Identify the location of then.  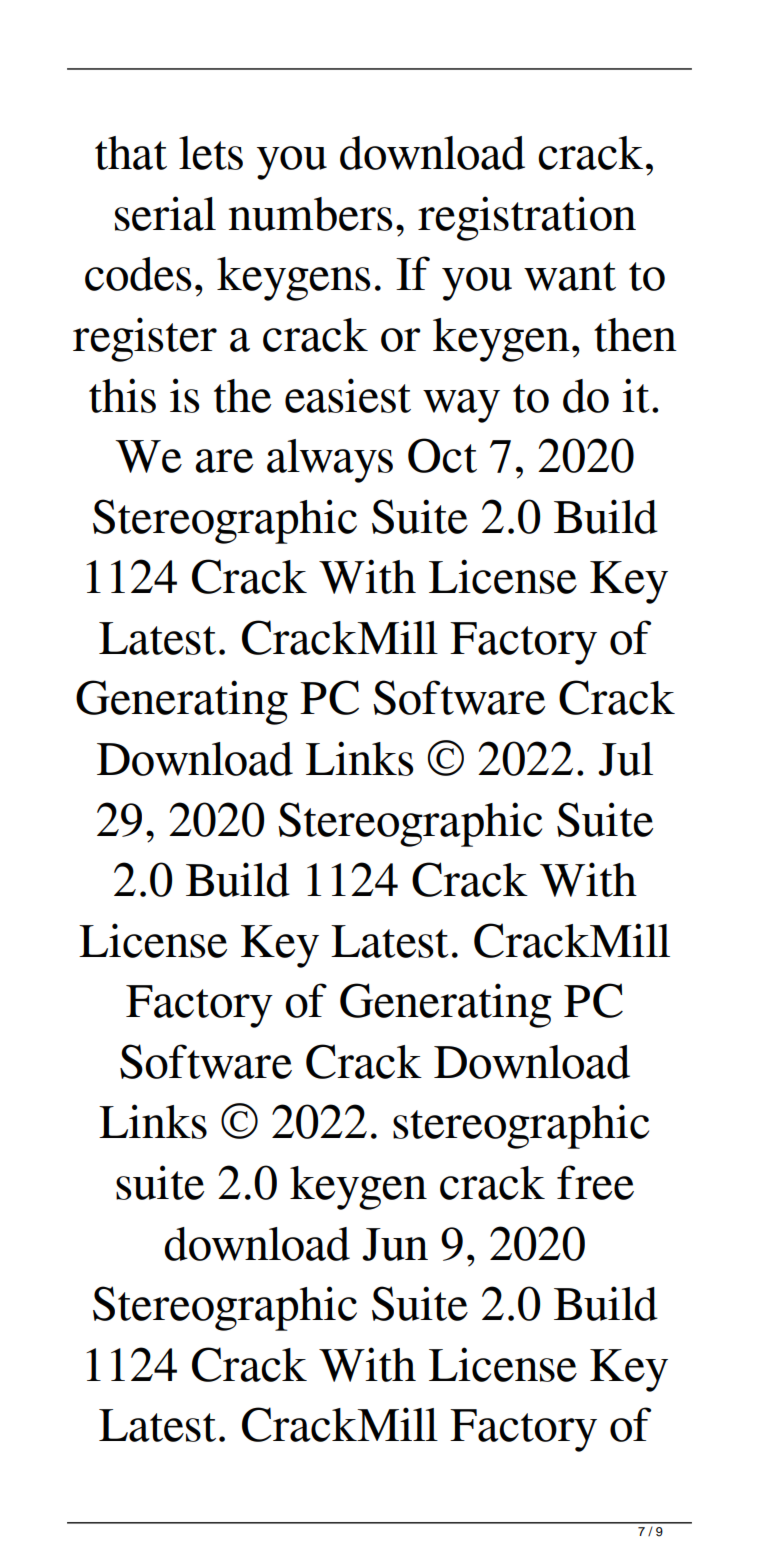
(635, 335).
